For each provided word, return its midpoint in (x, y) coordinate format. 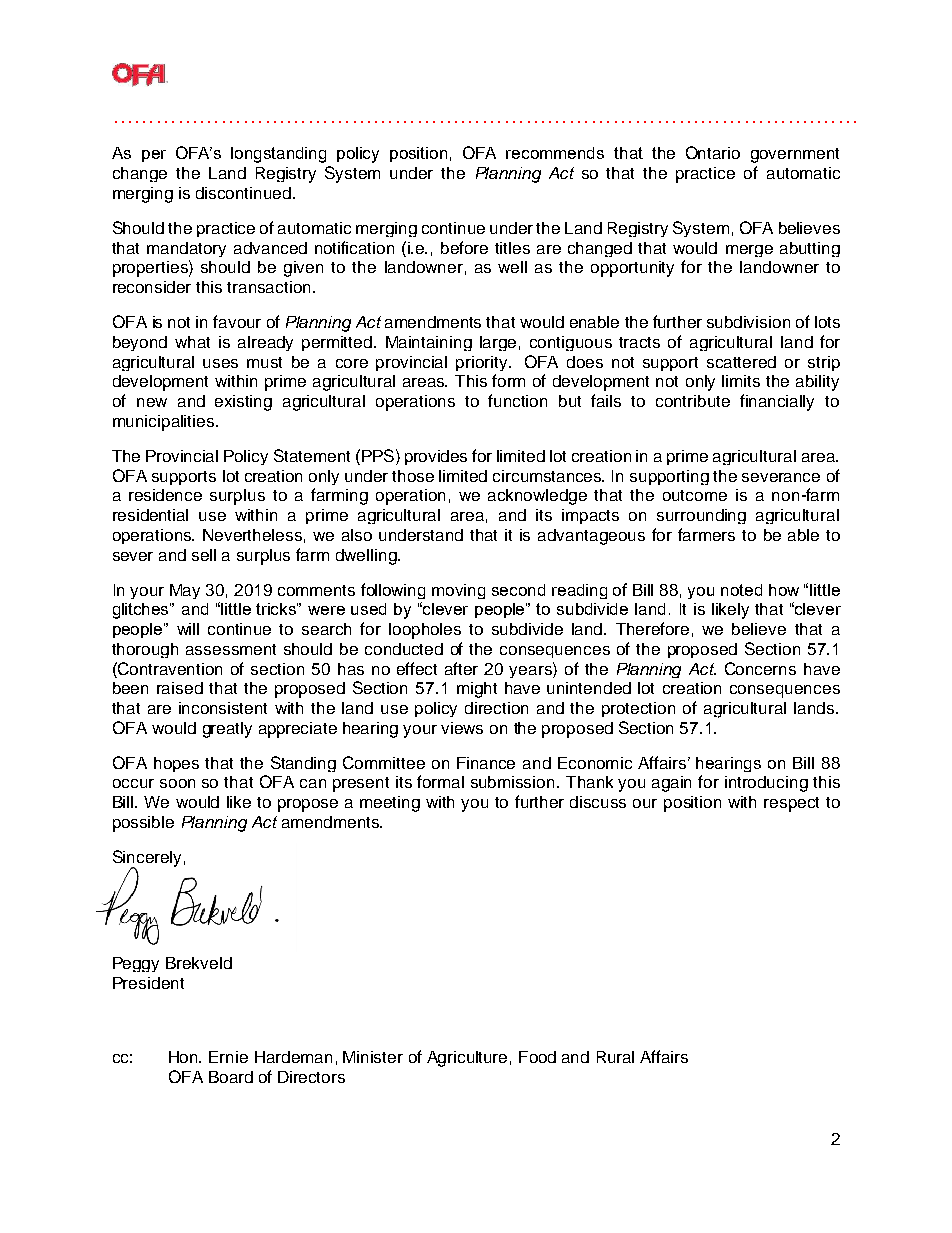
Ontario (713, 152)
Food (537, 1057)
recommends (555, 153)
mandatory (186, 249)
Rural (615, 1057)
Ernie (228, 1057)
